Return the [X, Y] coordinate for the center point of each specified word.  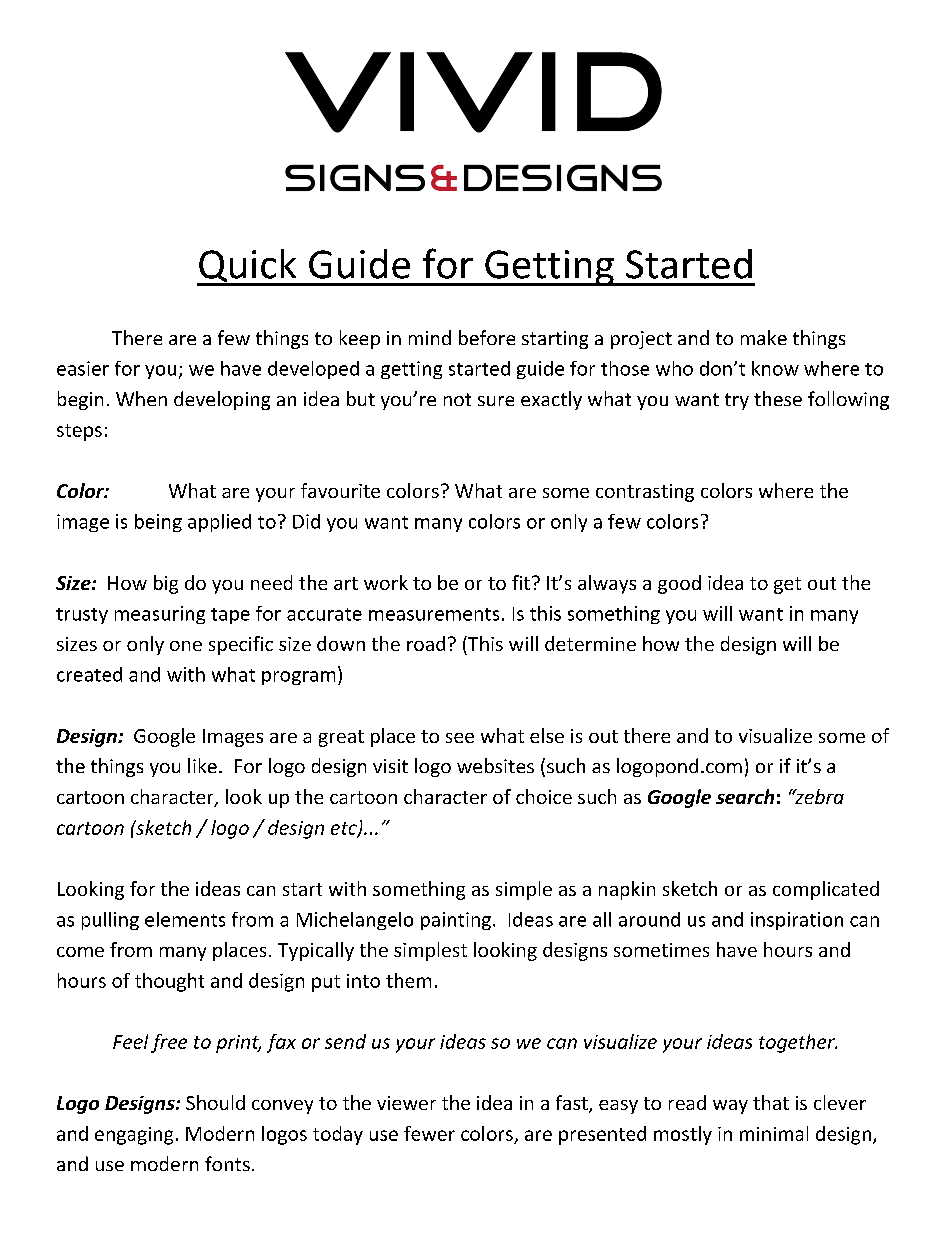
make [764, 337]
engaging [134, 1136]
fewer [429, 1133]
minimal [774, 1133]
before [487, 337]
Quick [248, 267]
